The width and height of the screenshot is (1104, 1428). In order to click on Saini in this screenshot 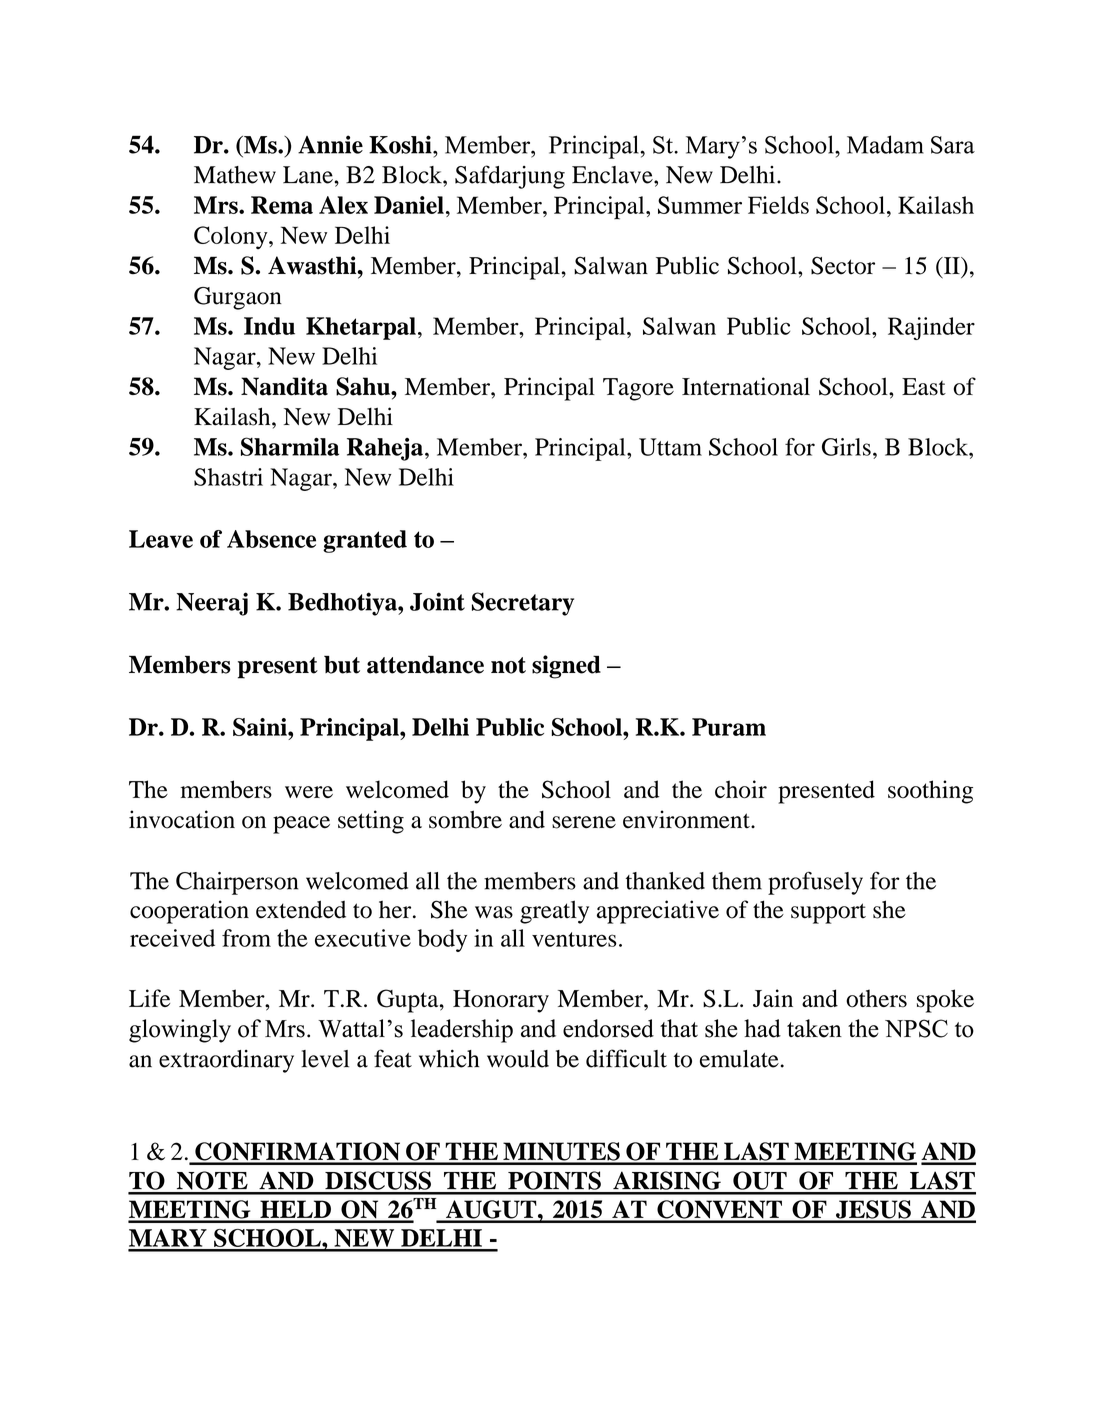, I will do `click(261, 727)`.
